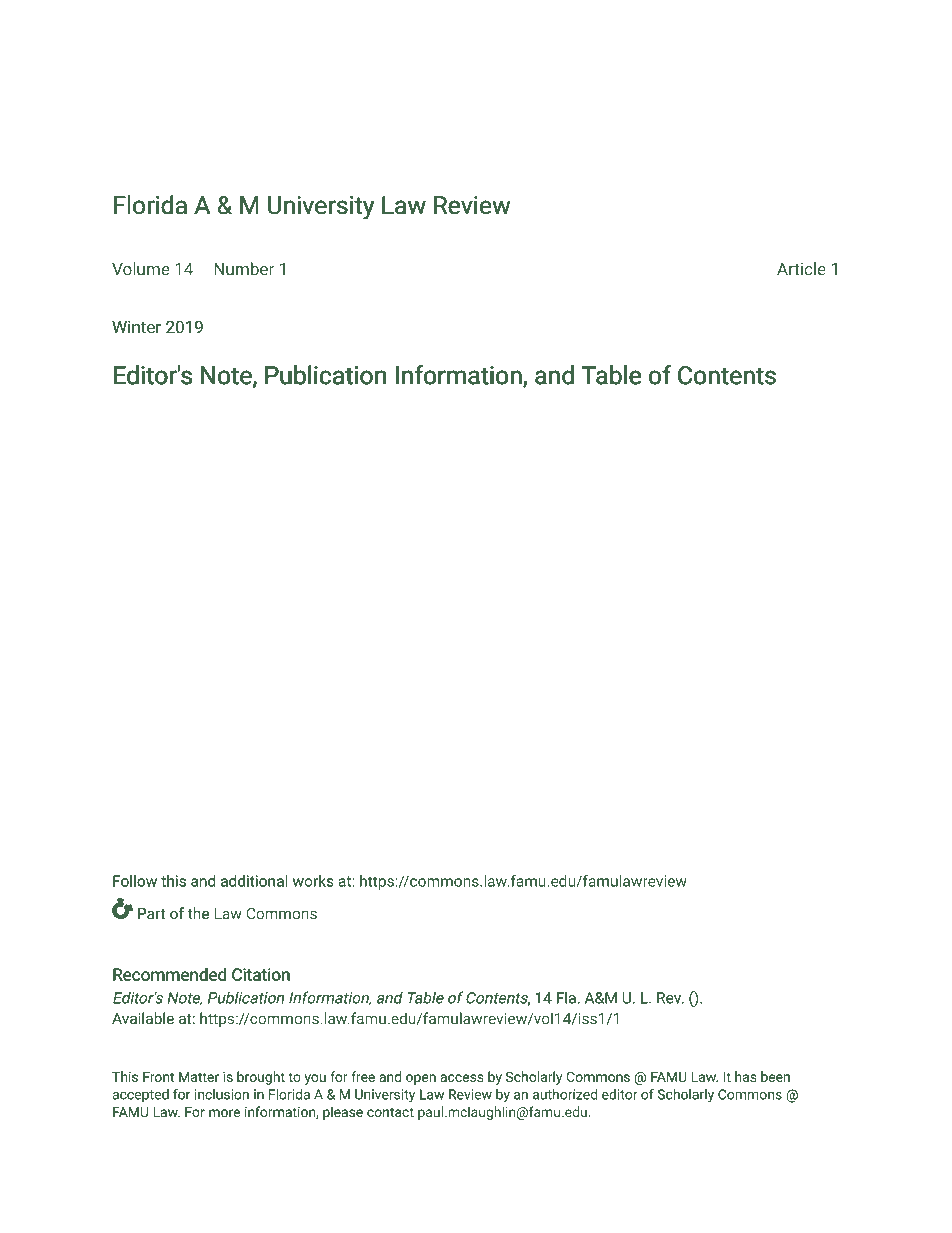 This screenshot has height=1233, width=952. Describe the element at coordinates (746, 1076) in the screenshot. I see `has` at that location.
